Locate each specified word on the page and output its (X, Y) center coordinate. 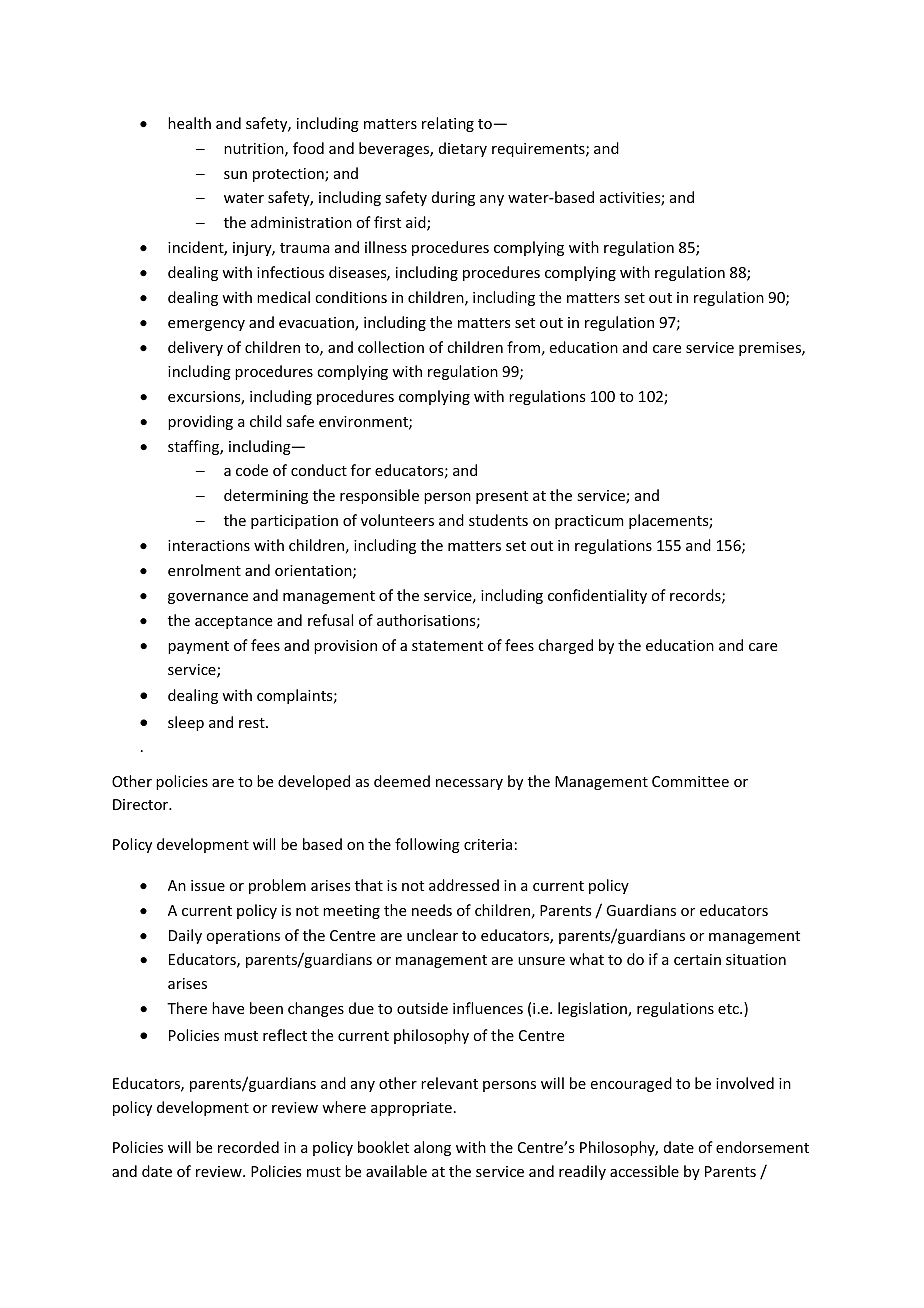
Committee (690, 781)
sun (235, 175)
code (252, 470)
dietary (463, 149)
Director (142, 804)
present (502, 497)
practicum (589, 522)
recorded (248, 1147)
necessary (469, 784)
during (453, 198)
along (432, 1148)
